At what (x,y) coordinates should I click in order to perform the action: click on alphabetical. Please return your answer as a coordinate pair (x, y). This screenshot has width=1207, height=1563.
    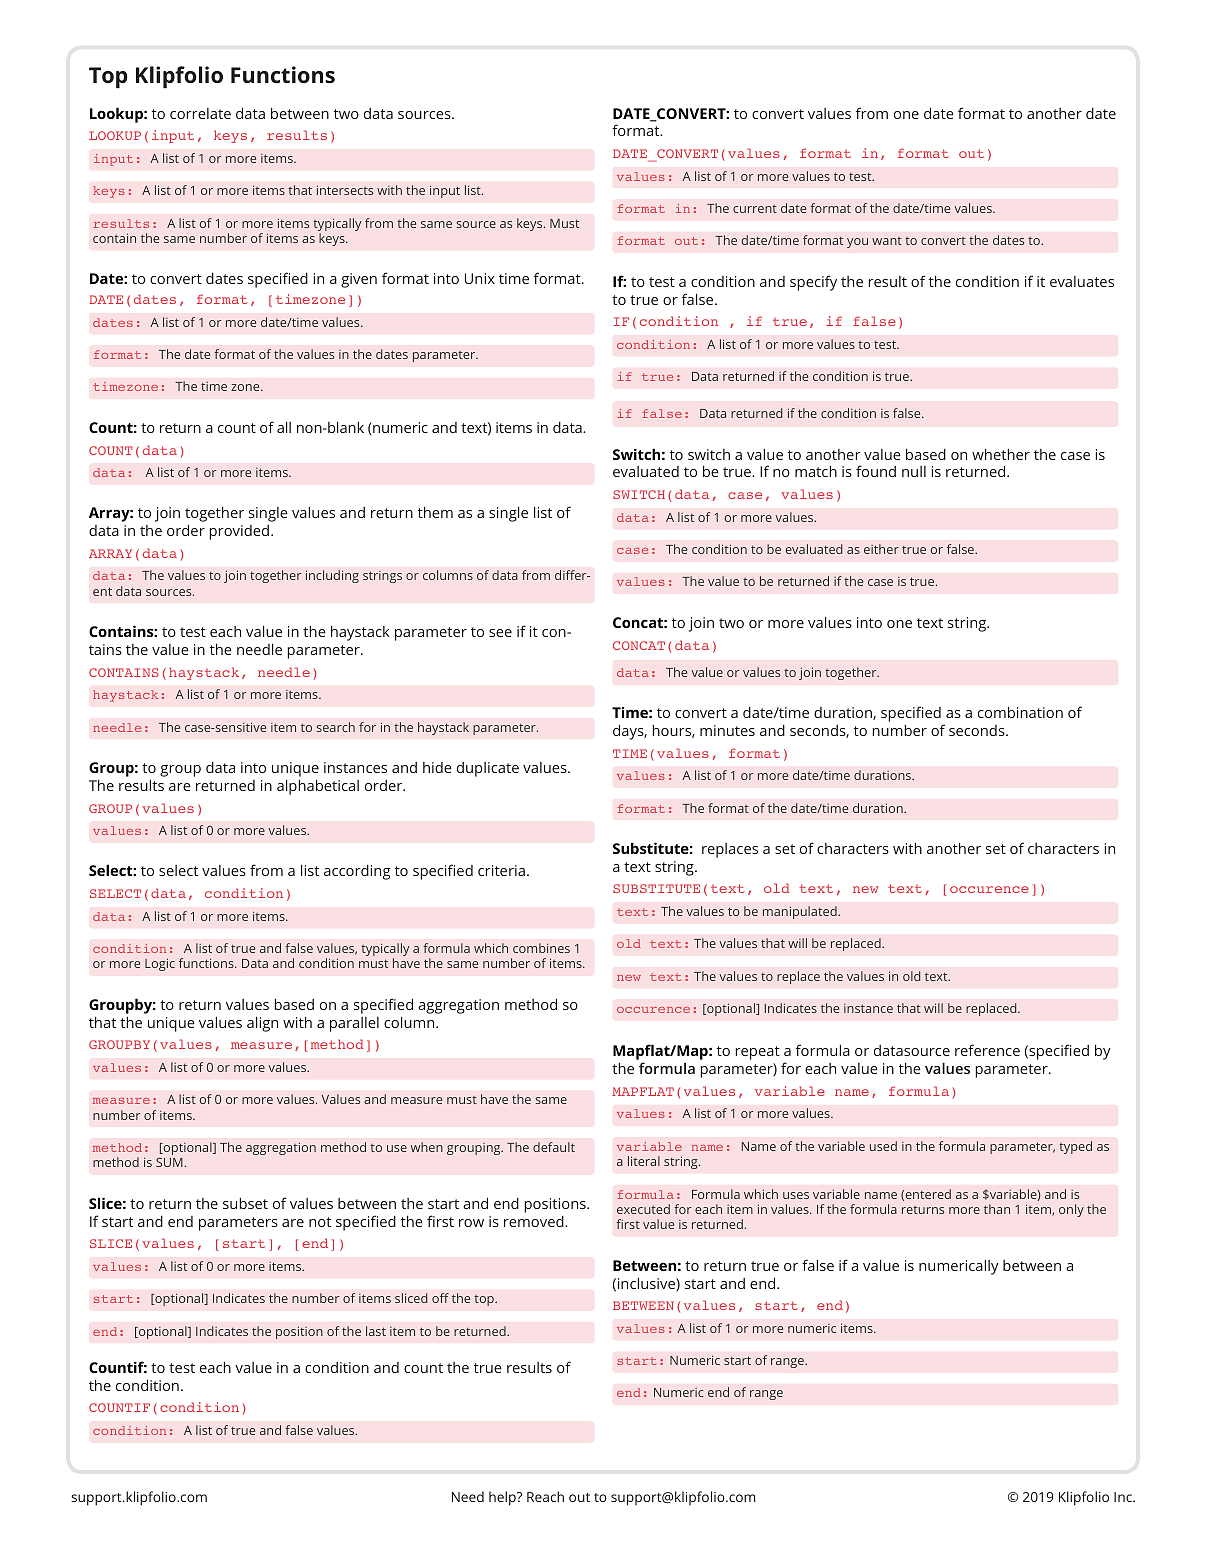
    Looking at the image, I should click on (318, 787).
